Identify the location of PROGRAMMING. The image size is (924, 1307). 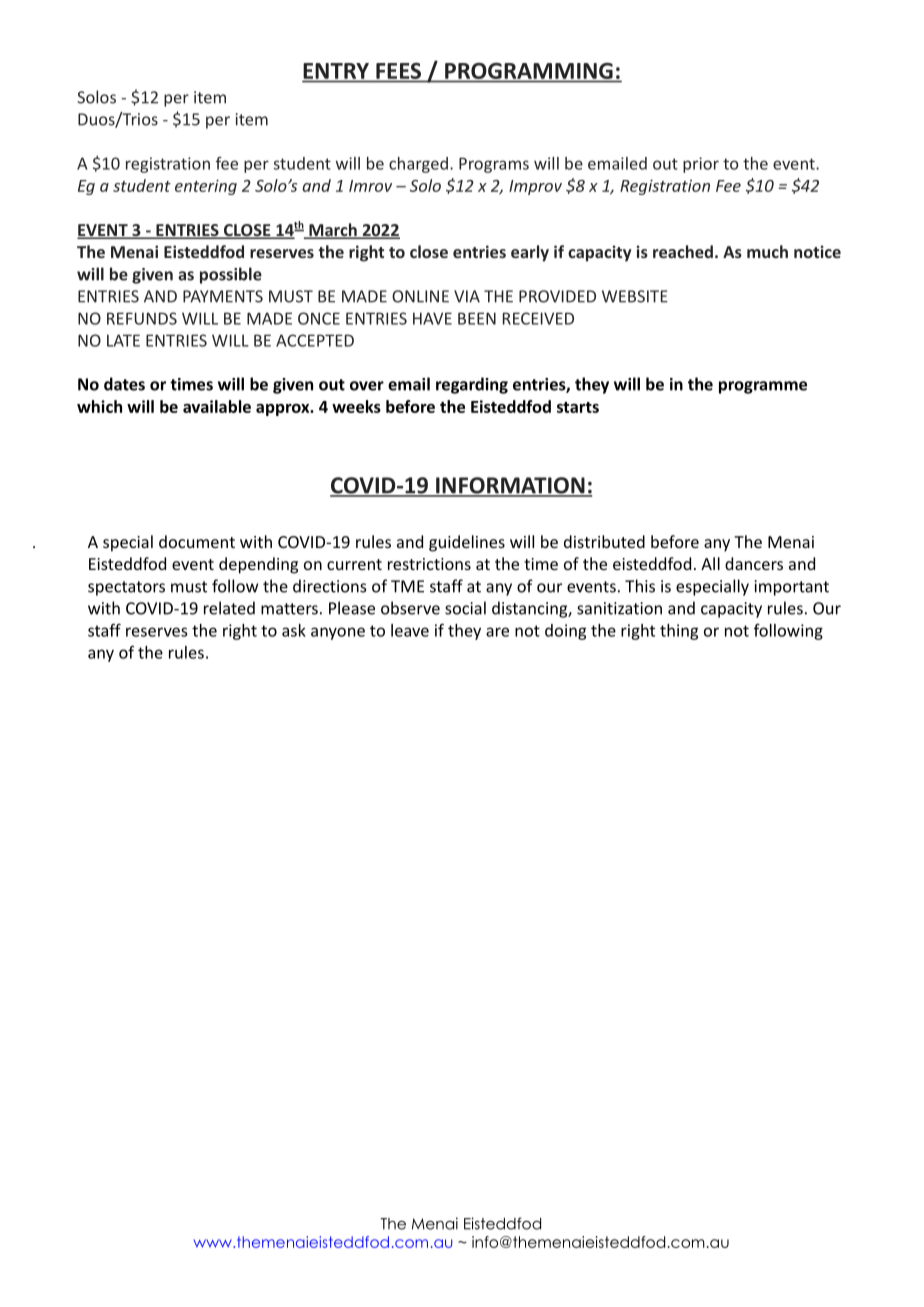
(529, 72).
